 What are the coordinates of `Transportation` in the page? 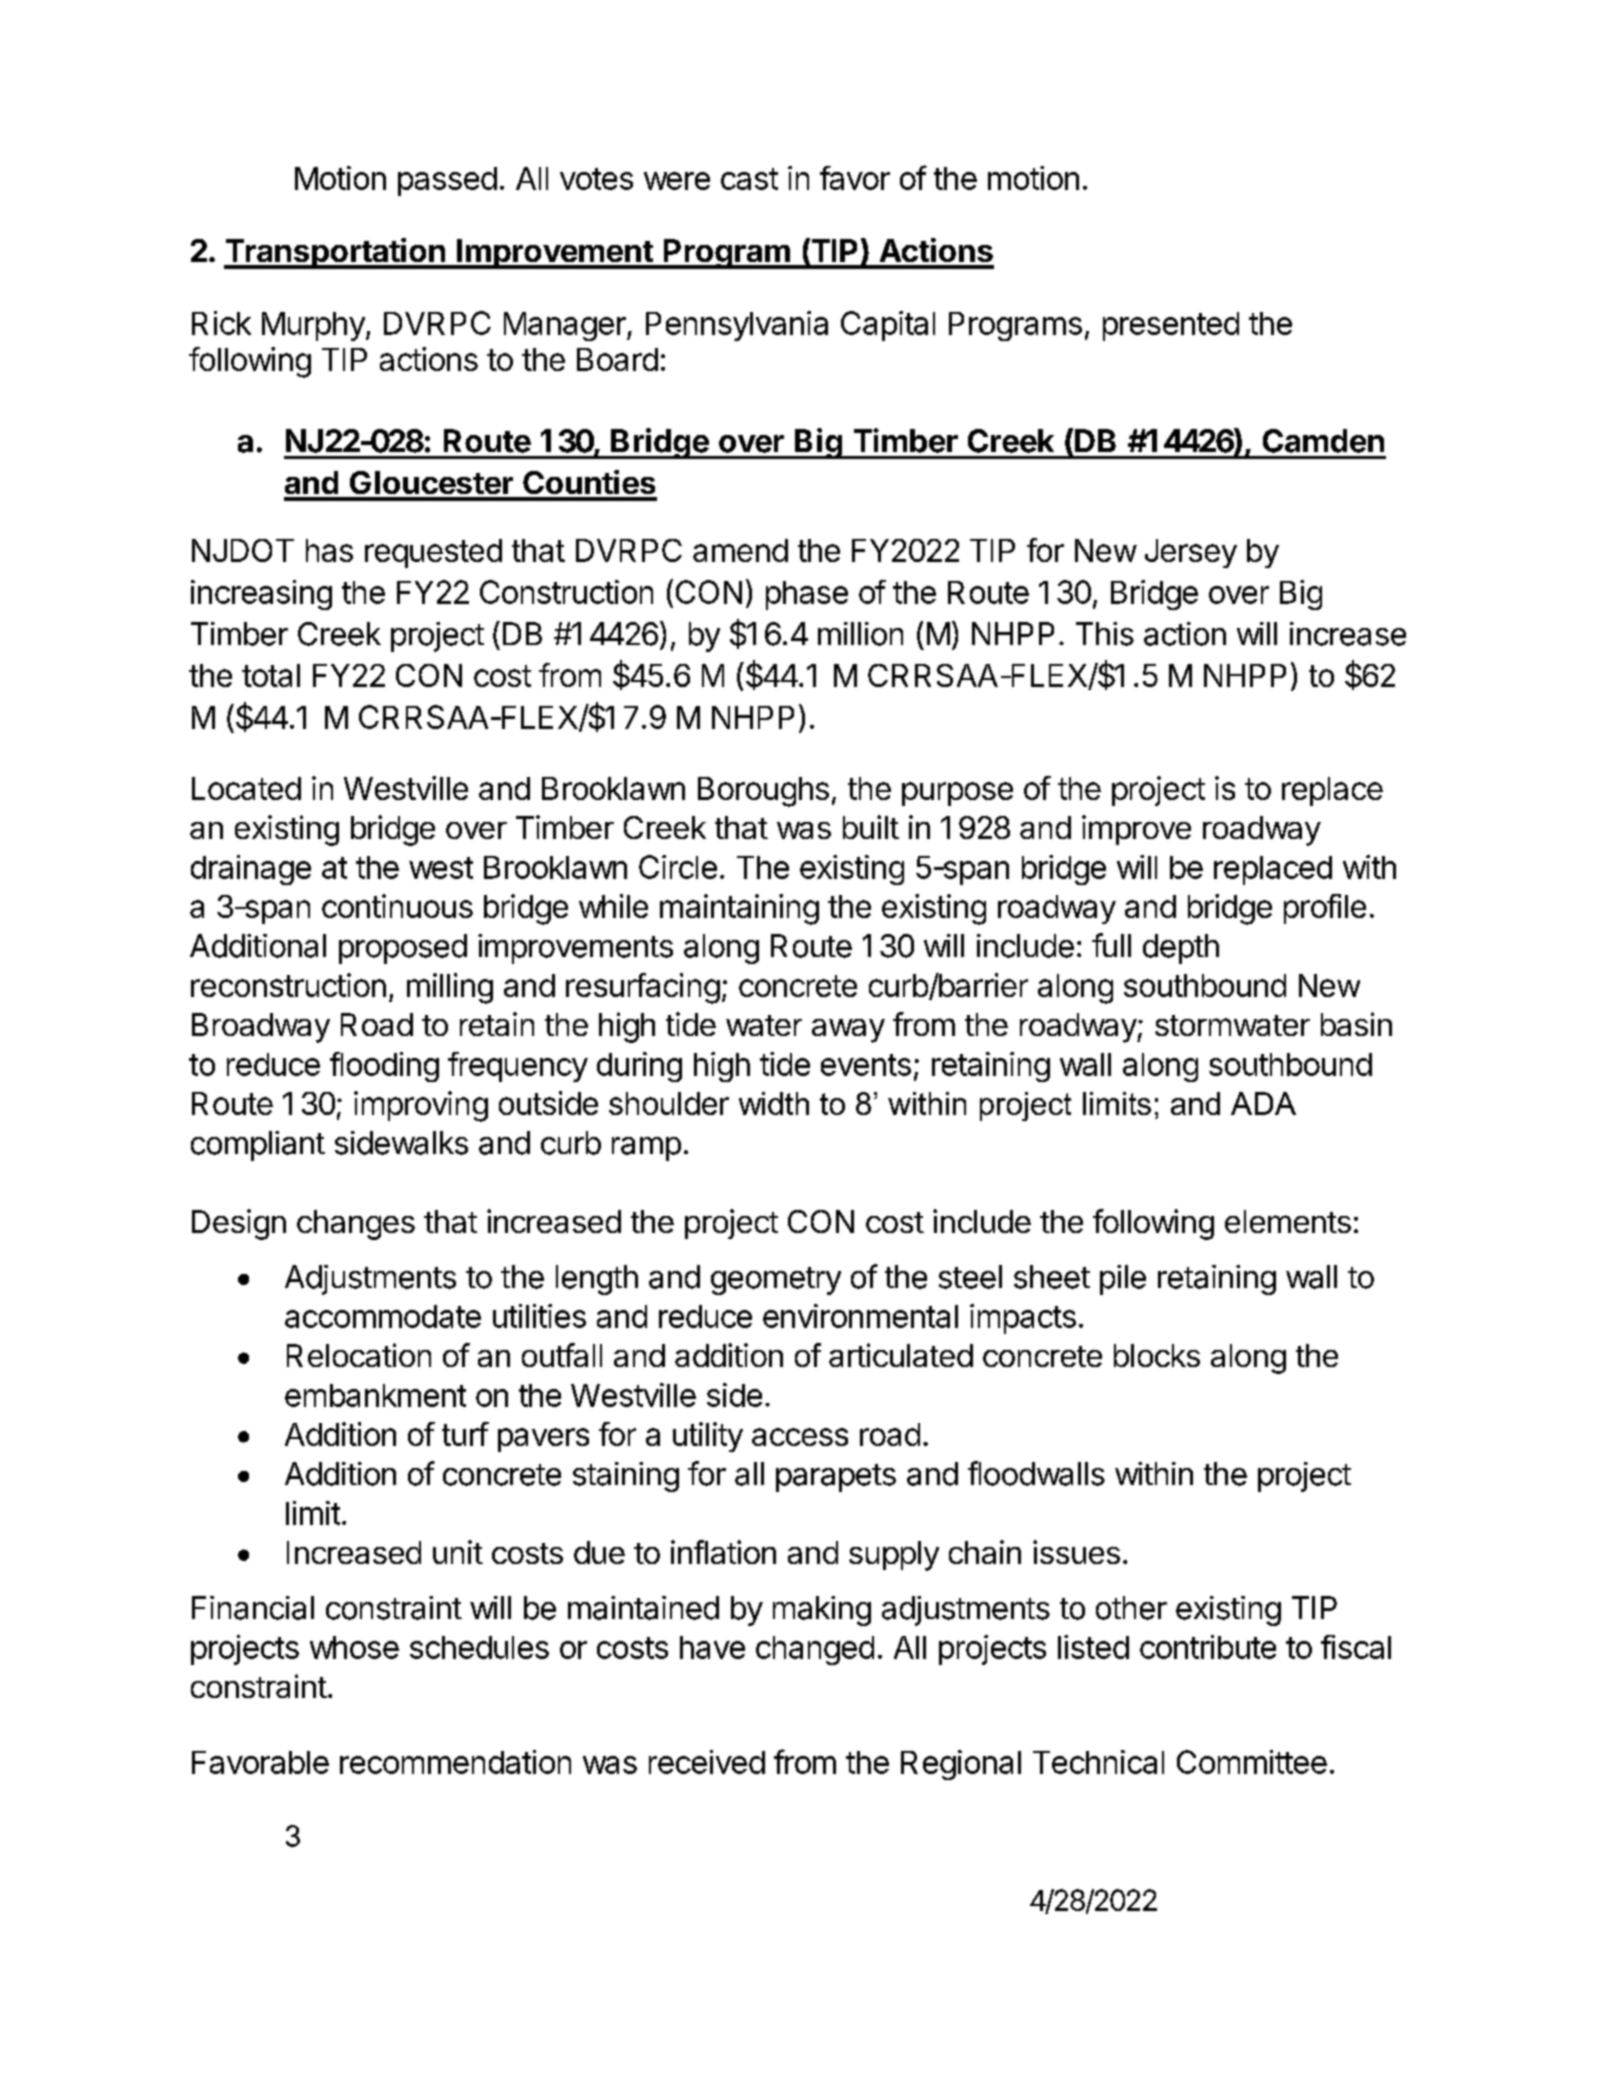 It's located at (335, 253).
